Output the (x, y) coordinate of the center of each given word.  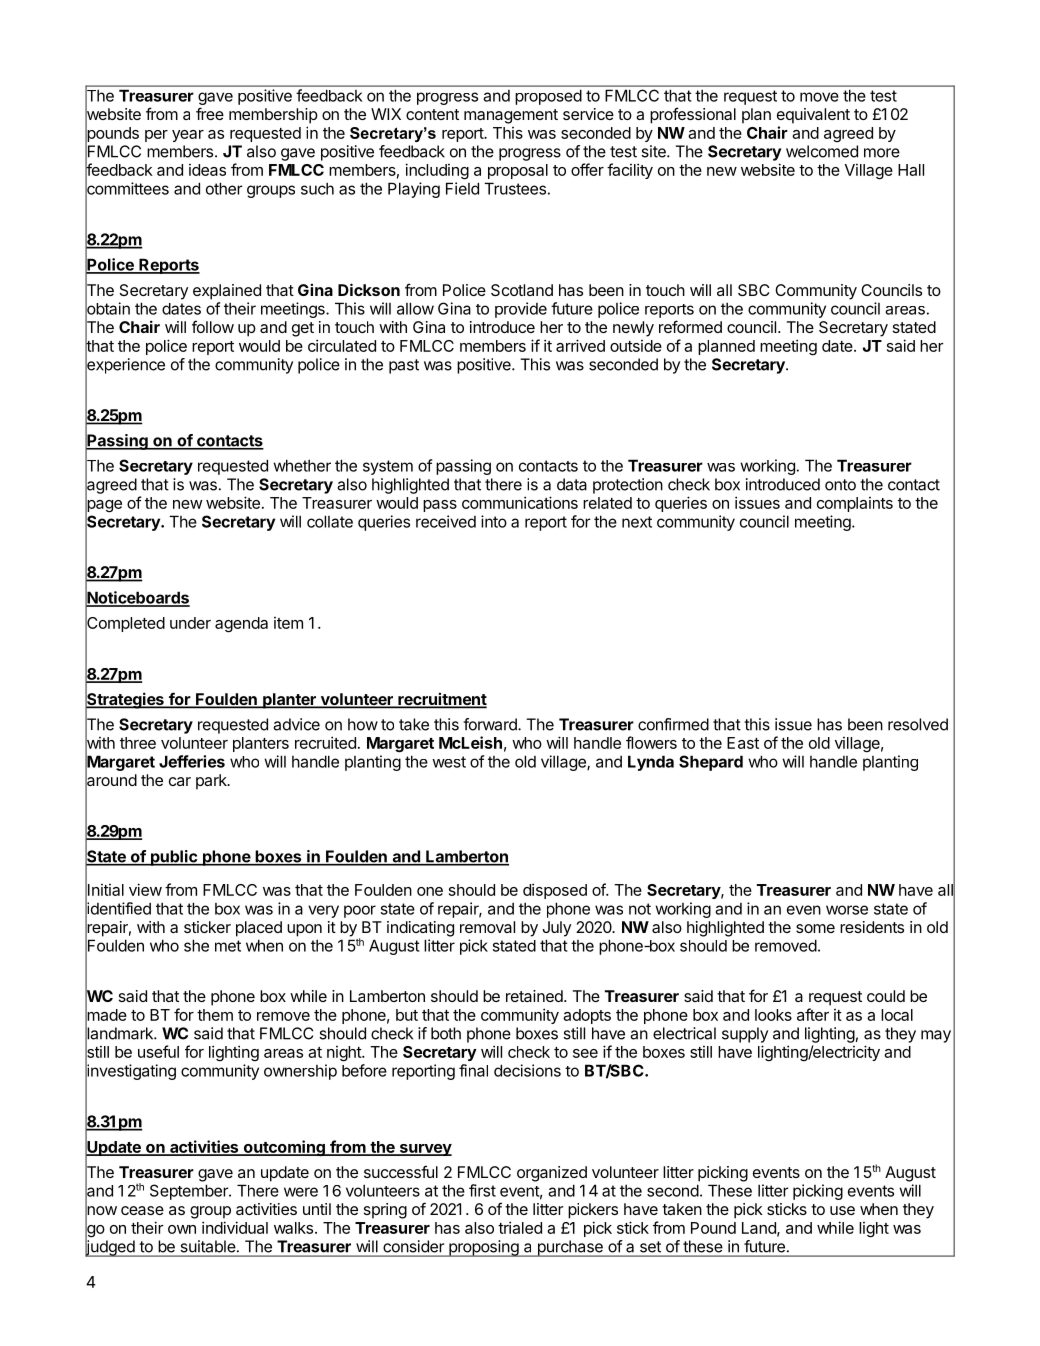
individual (235, 1227)
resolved (918, 724)
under (190, 623)
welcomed (822, 151)
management (511, 116)
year (188, 136)
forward (491, 724)
